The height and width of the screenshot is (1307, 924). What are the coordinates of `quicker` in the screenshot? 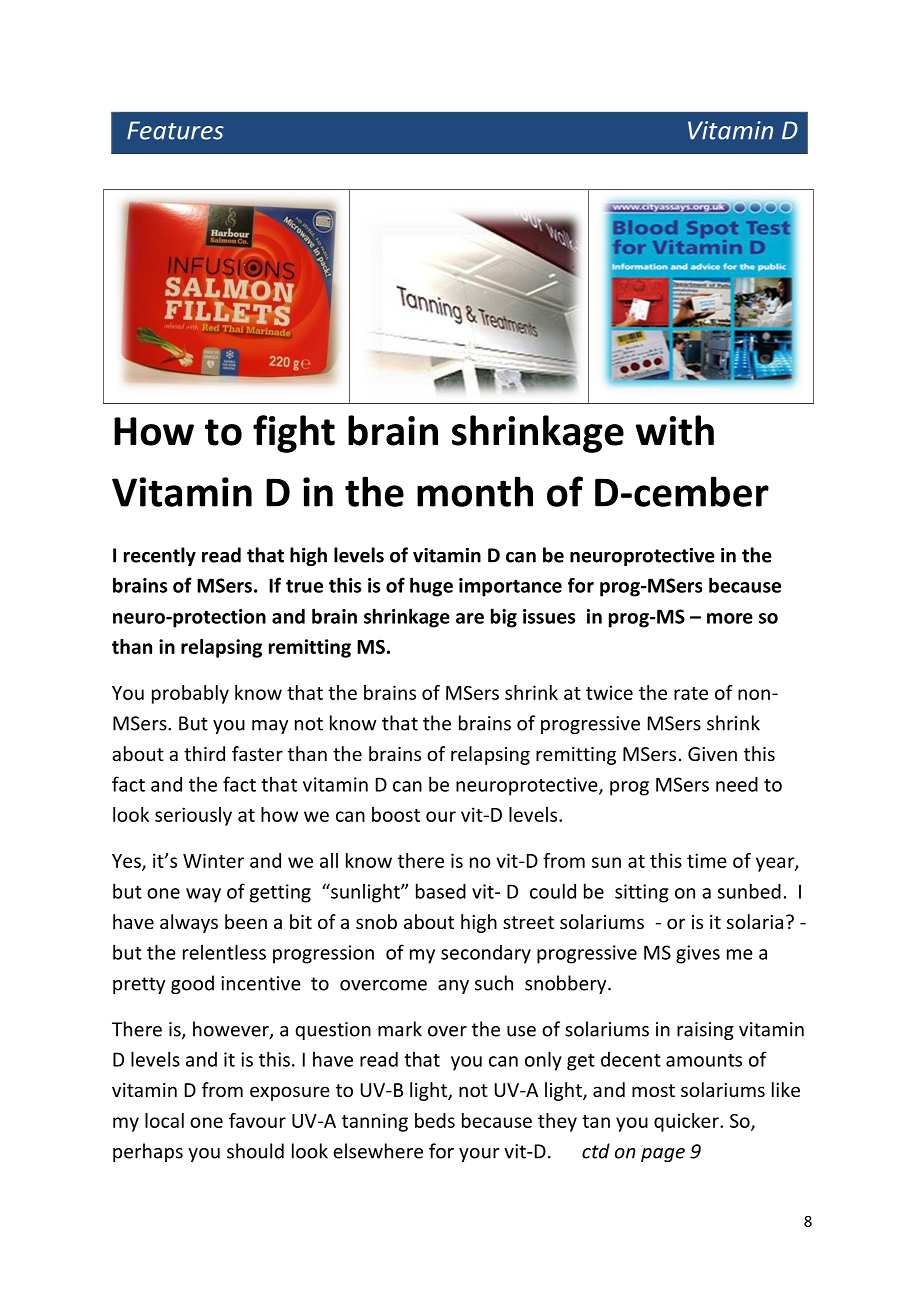 It's located at (687, 1122).
